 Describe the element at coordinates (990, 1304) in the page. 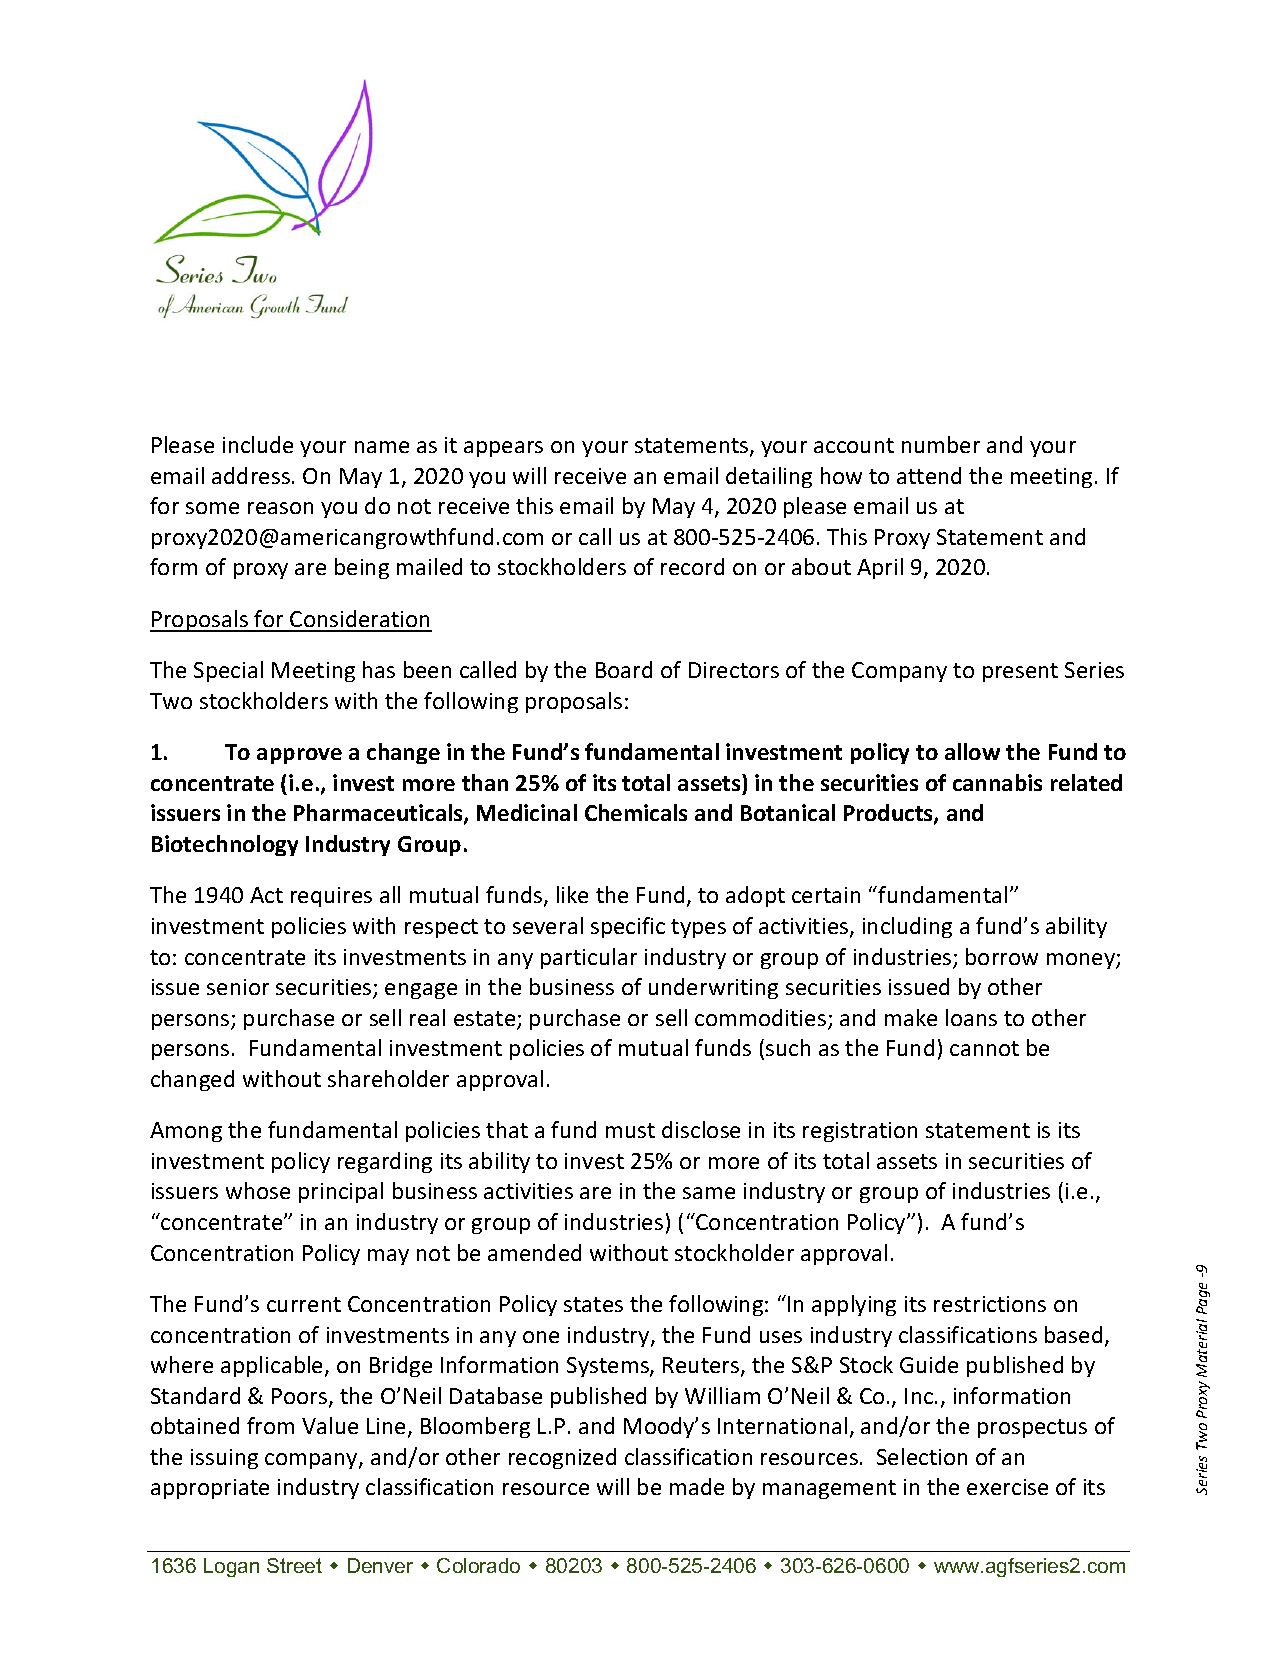

I see `restrictions` at that location.
